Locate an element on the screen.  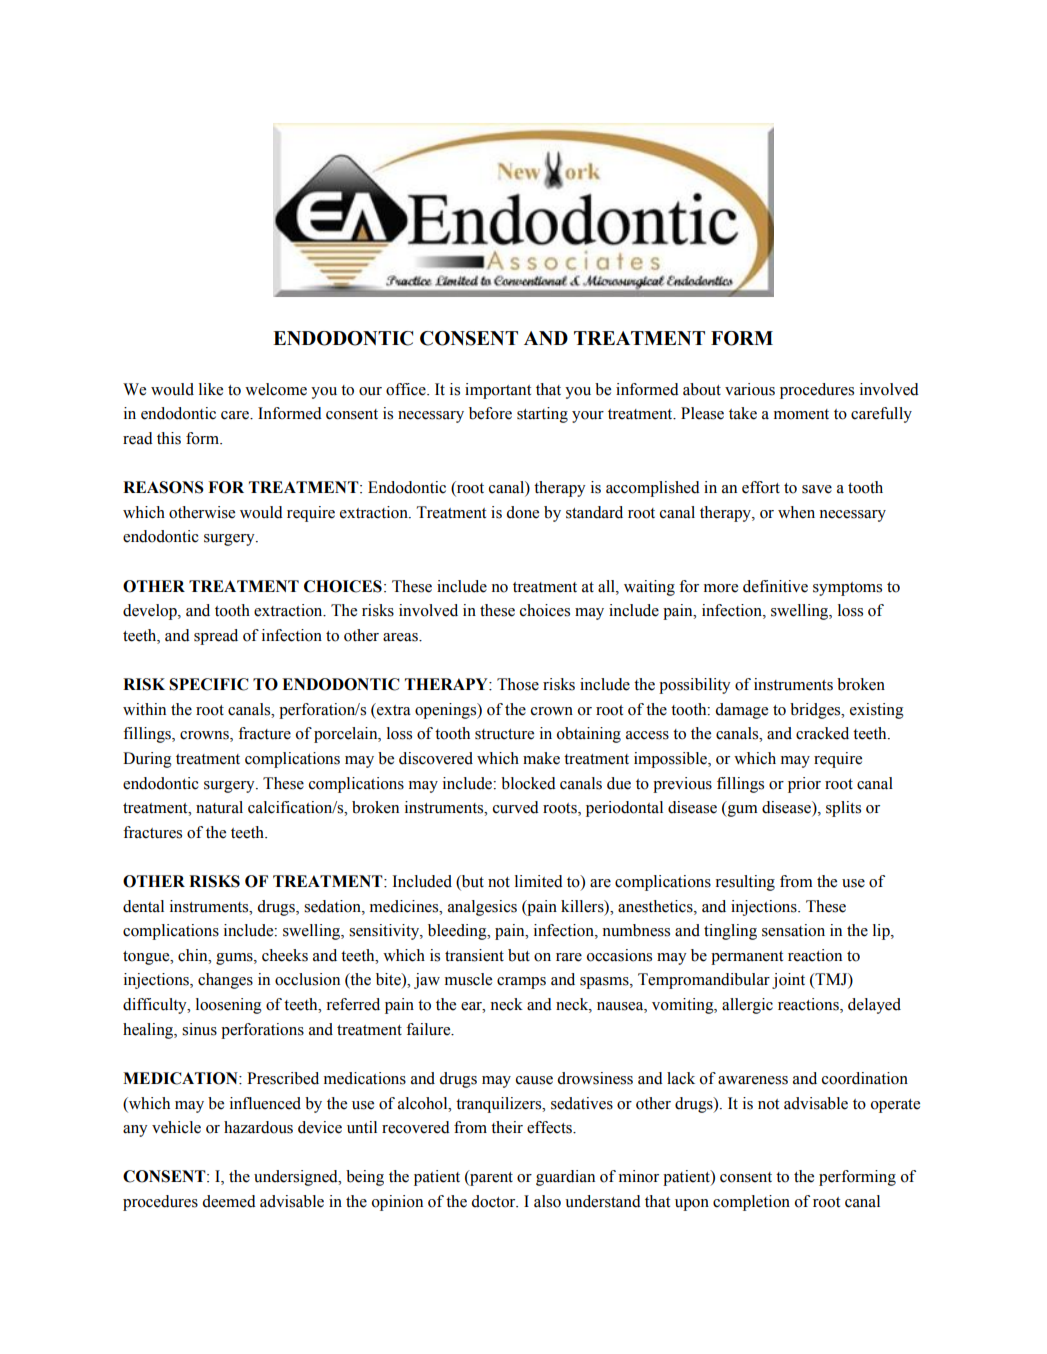
allergic is located at coordinates (747, 1006).
